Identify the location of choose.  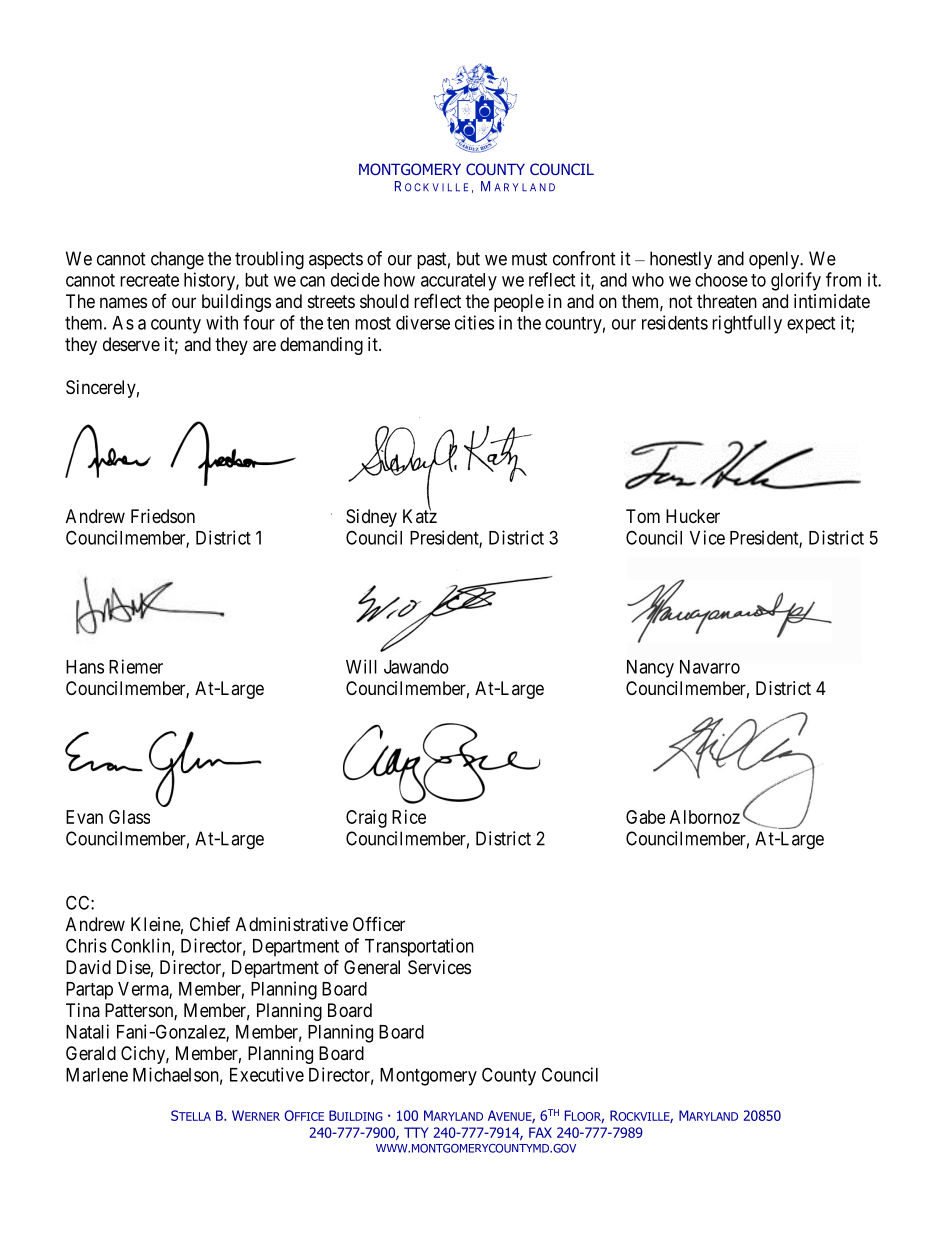
(721, 280).
